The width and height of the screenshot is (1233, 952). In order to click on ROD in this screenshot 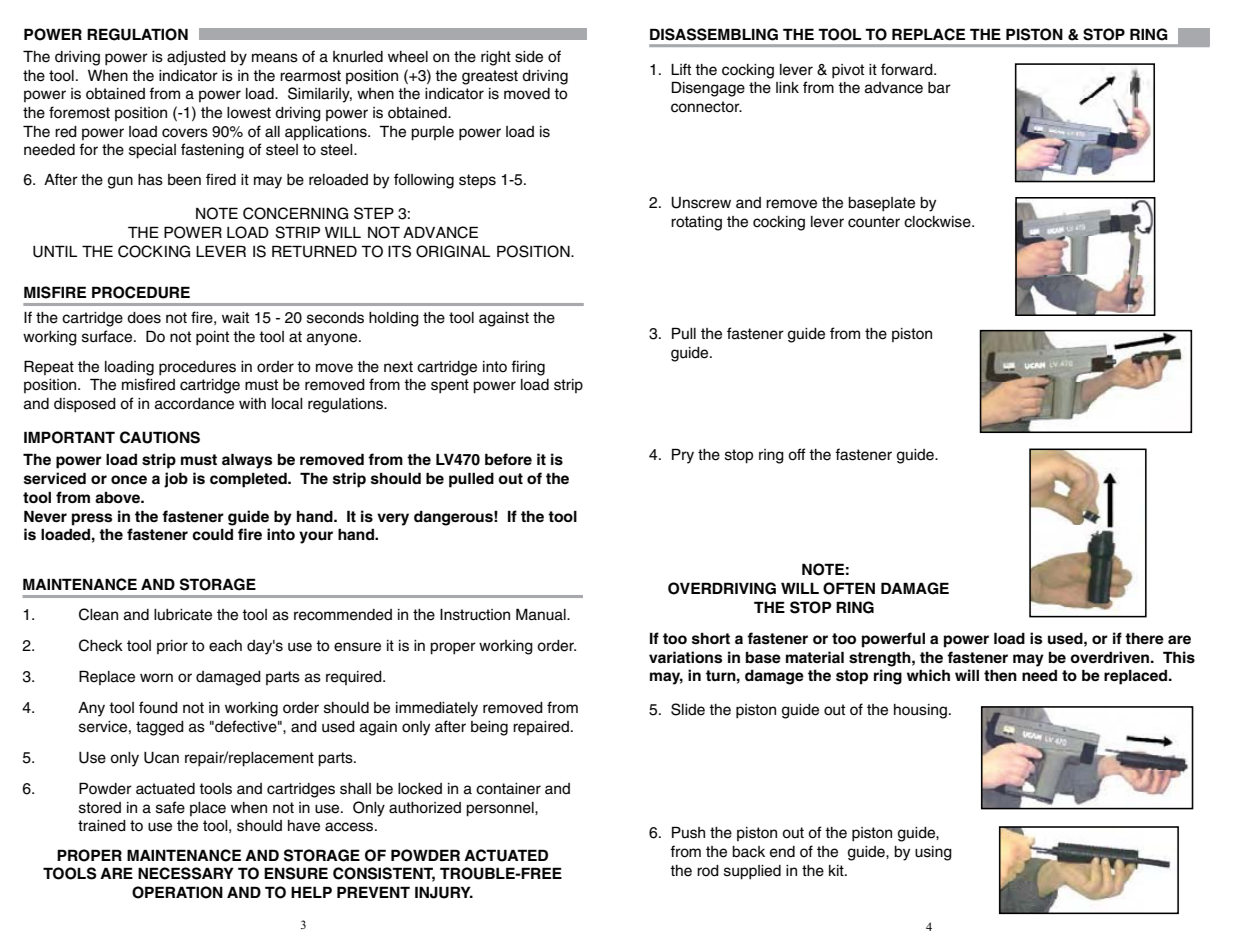, I will do `click(708, 871)`.
